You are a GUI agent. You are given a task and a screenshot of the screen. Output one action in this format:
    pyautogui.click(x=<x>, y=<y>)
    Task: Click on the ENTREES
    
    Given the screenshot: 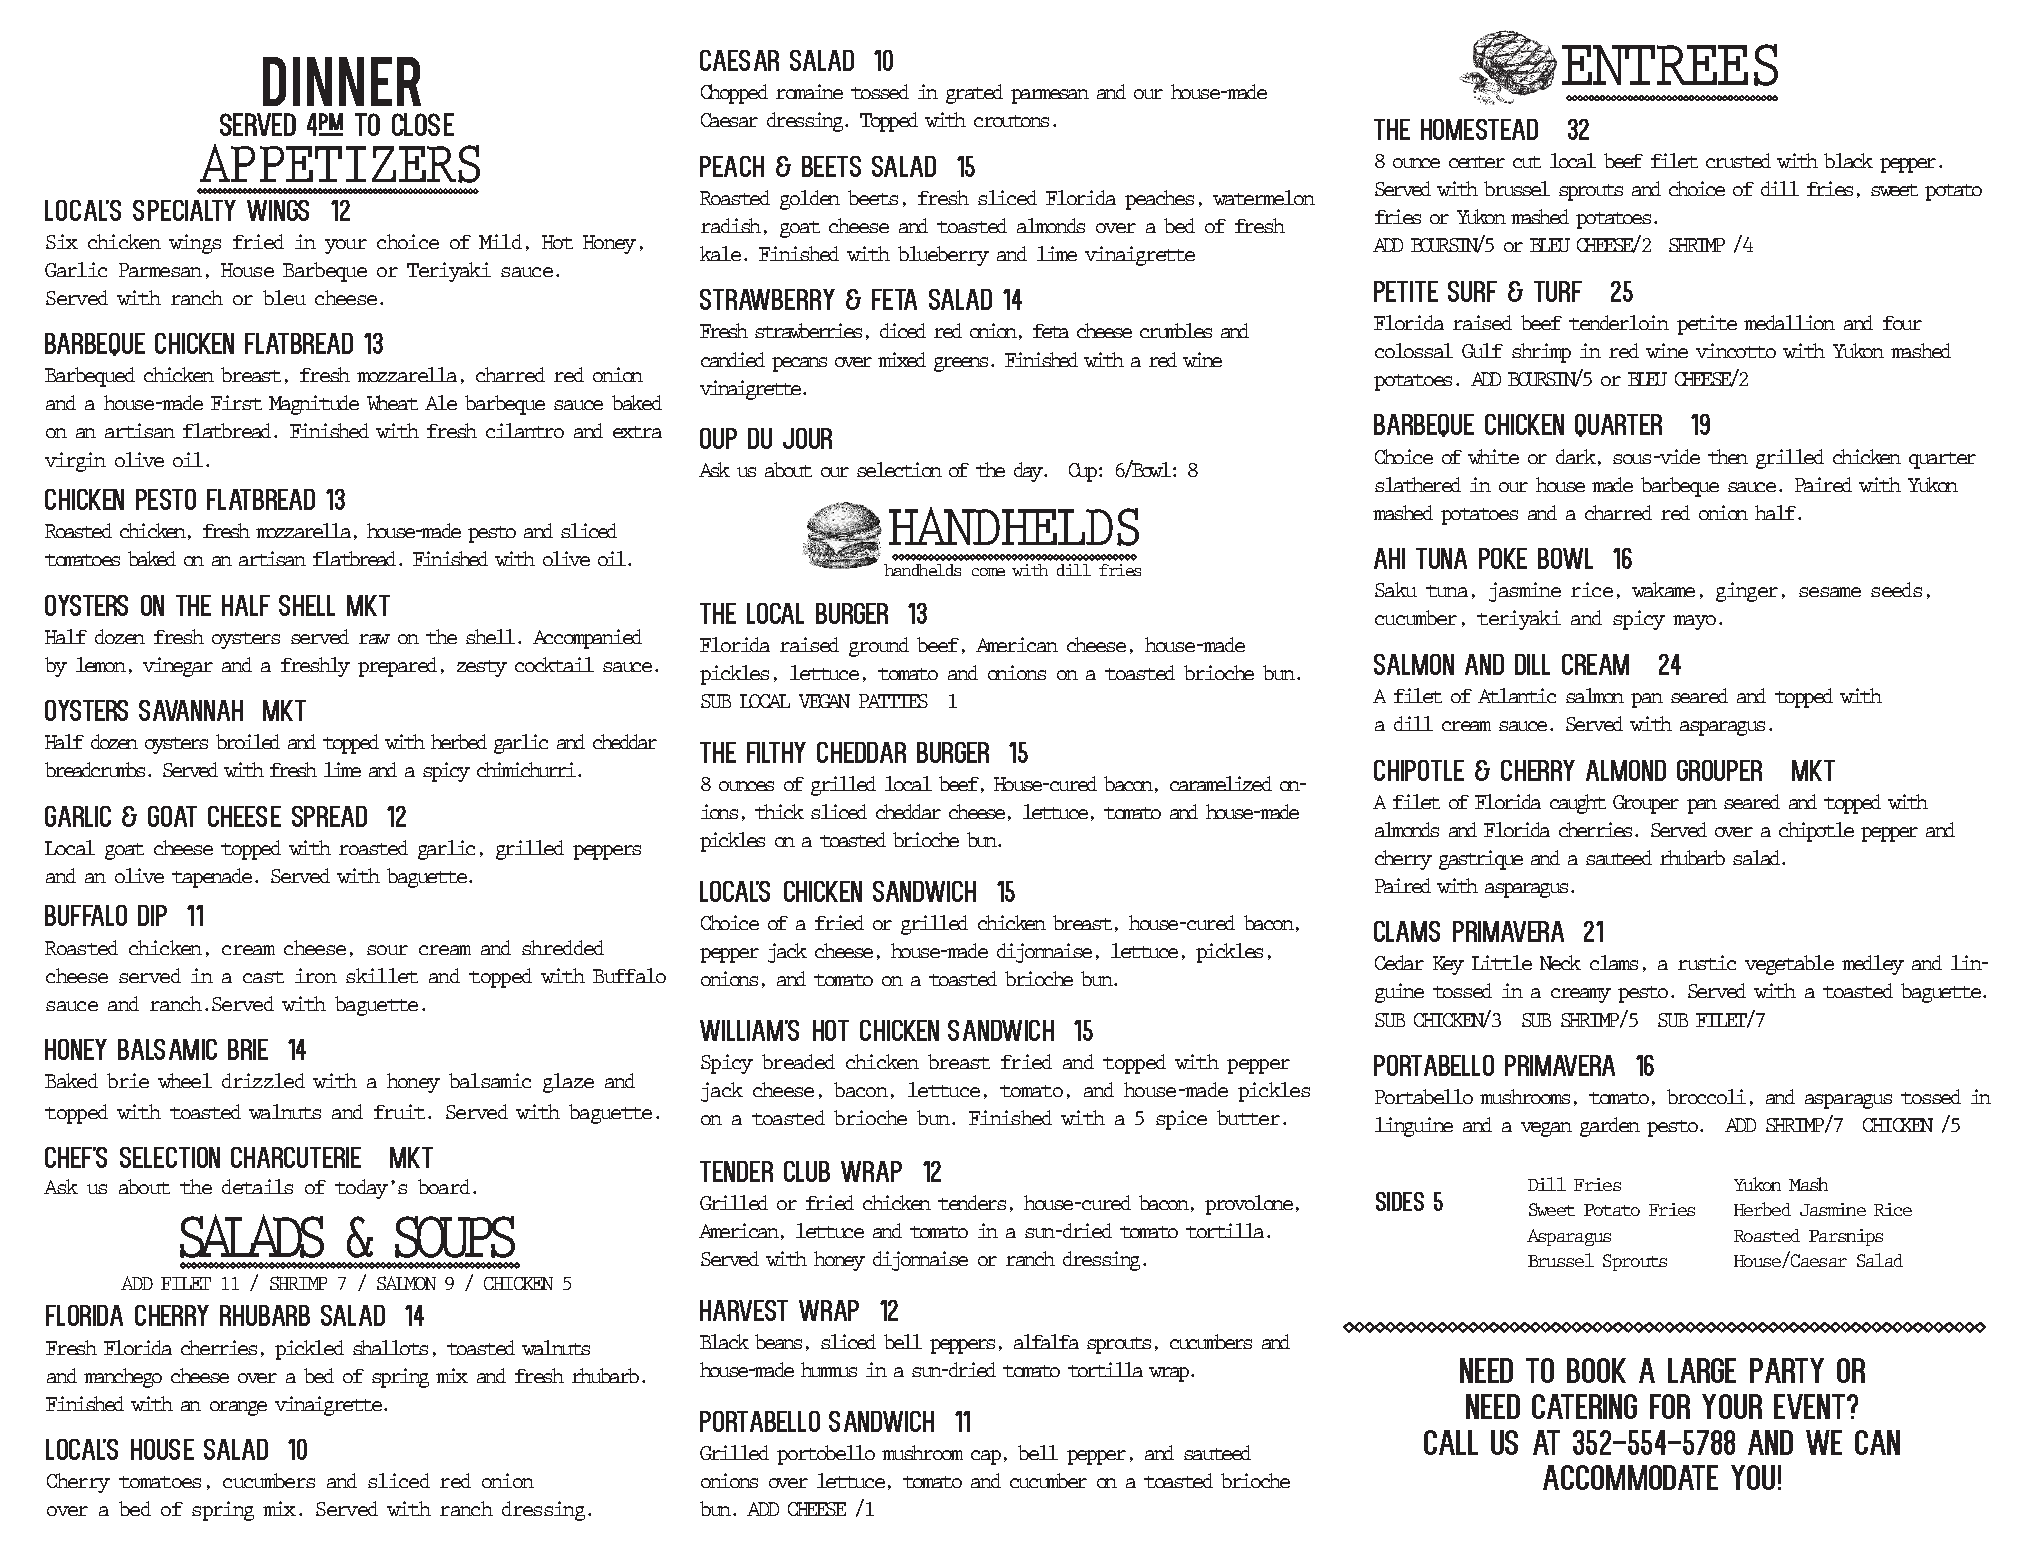 What is the action you would take?
    pyautogui.click(x=1670, y=65)
